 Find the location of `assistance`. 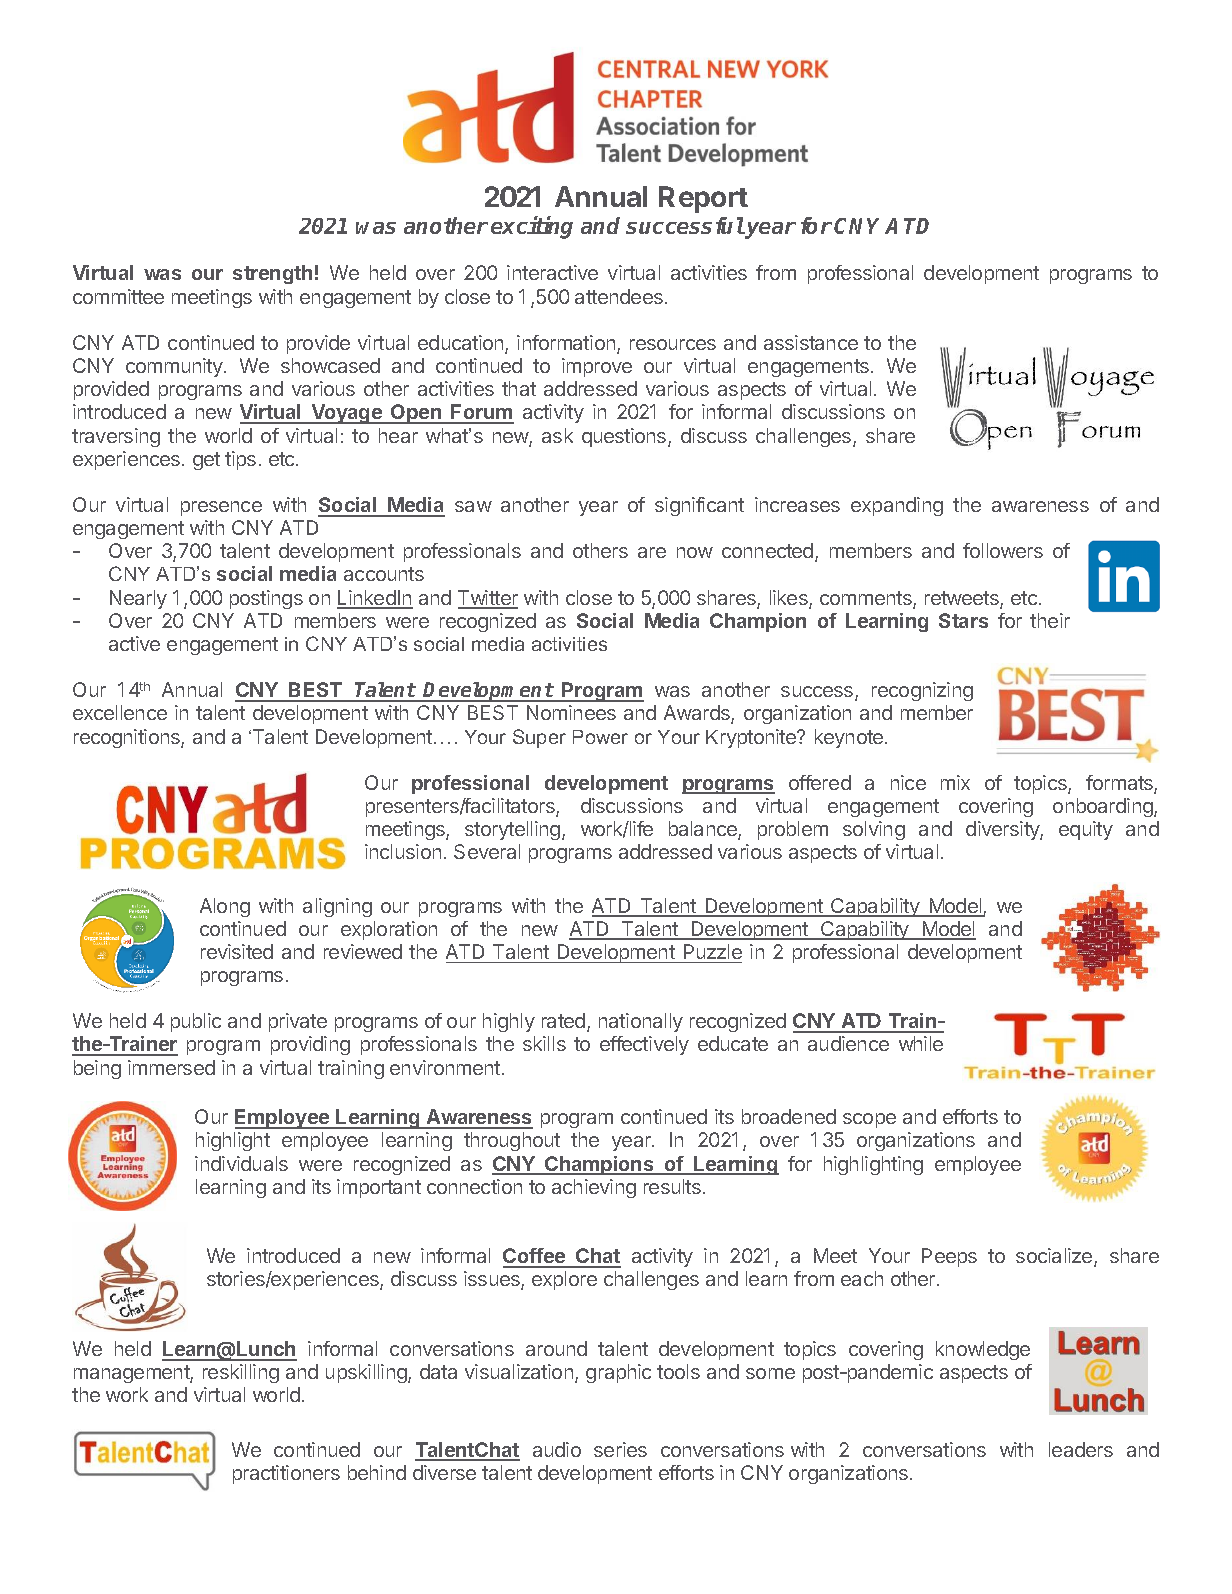

assistance is located at coordinates (811, 342).
